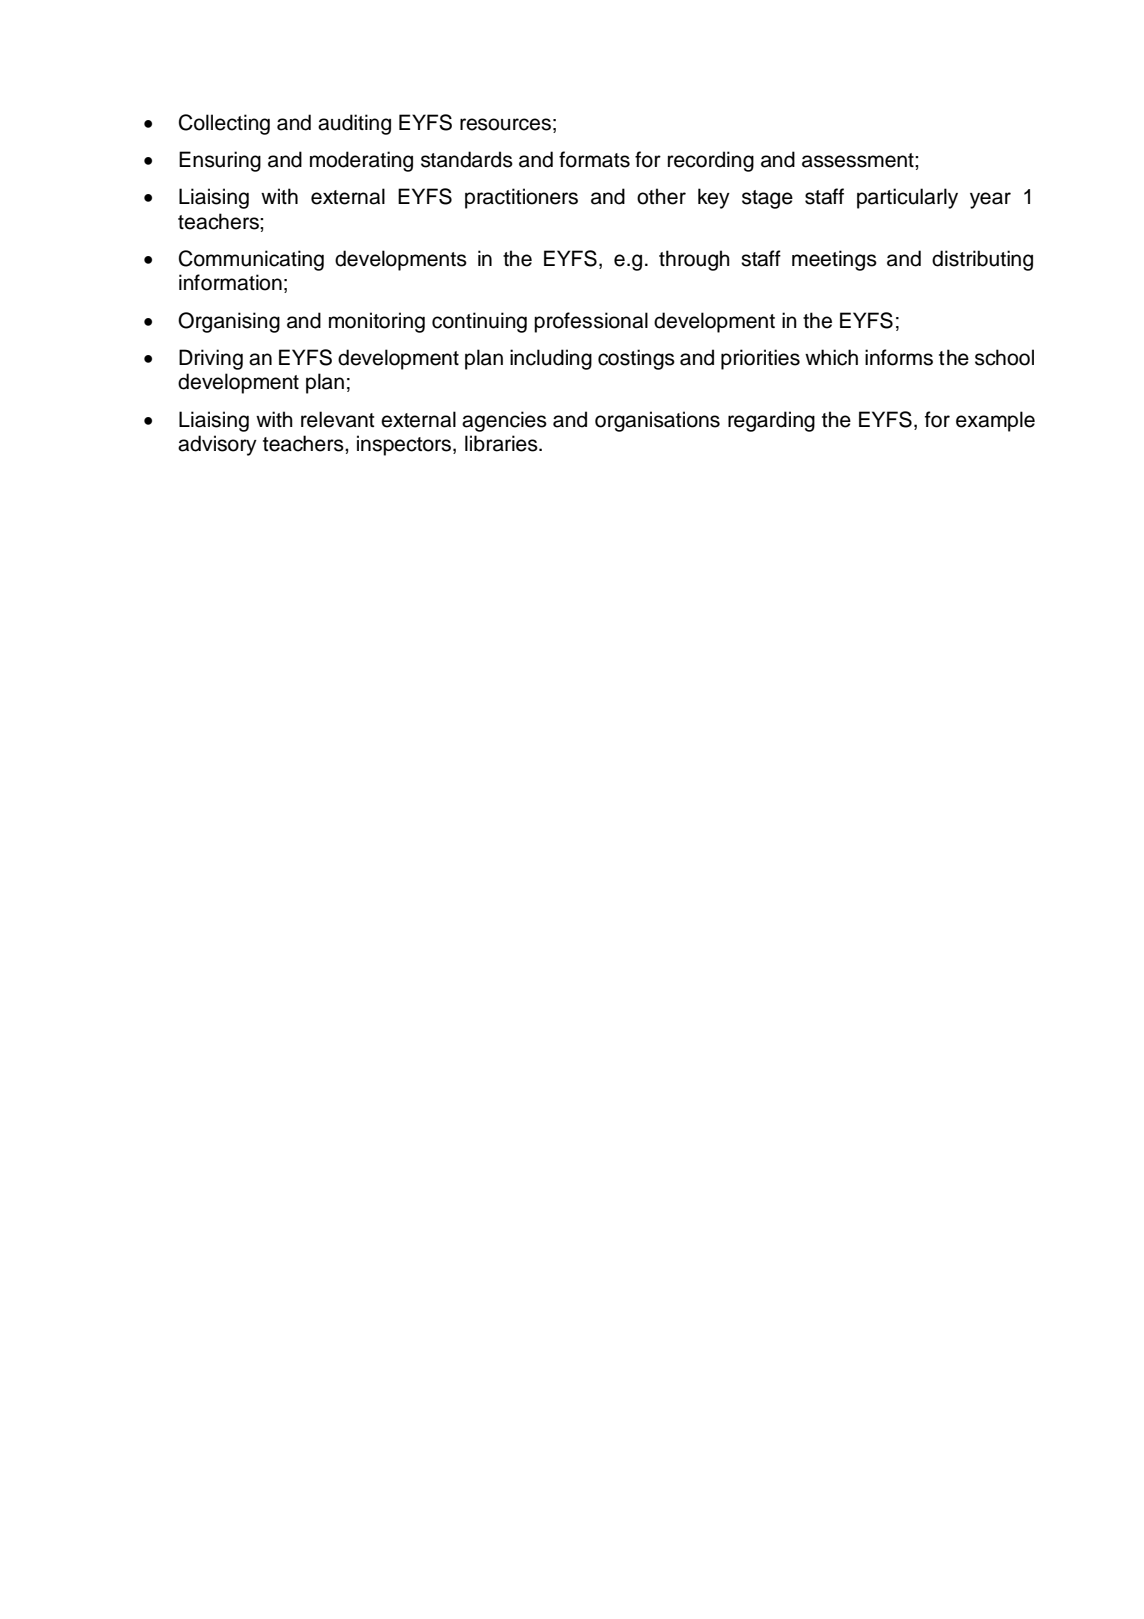 This screenshot has width=1144, height=1619. What do you see at coordinates (337, 419) in the screenshot?
I see `relevant` at bounding box center [337, 419].
